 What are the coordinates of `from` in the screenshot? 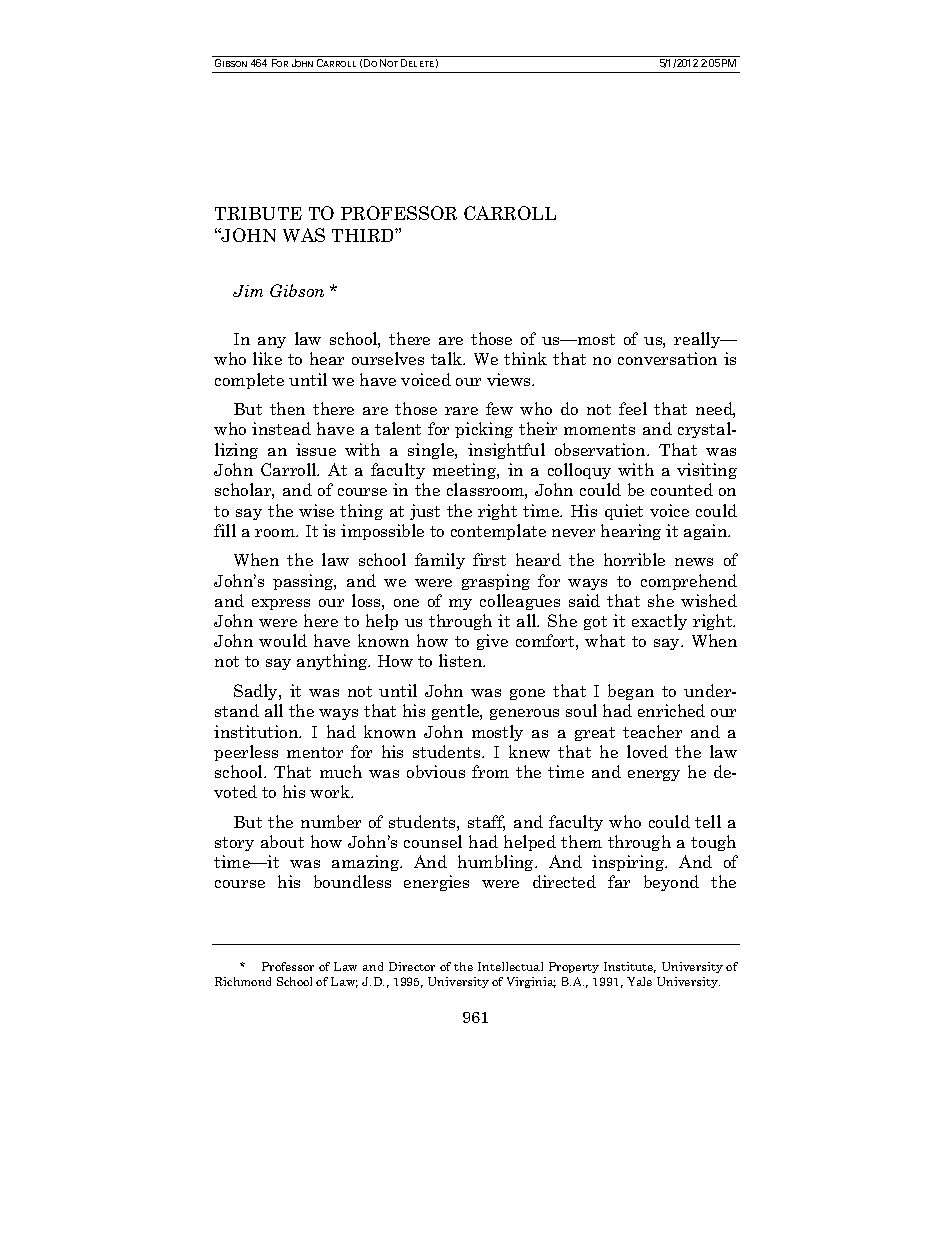 It's located at (490, 771).
